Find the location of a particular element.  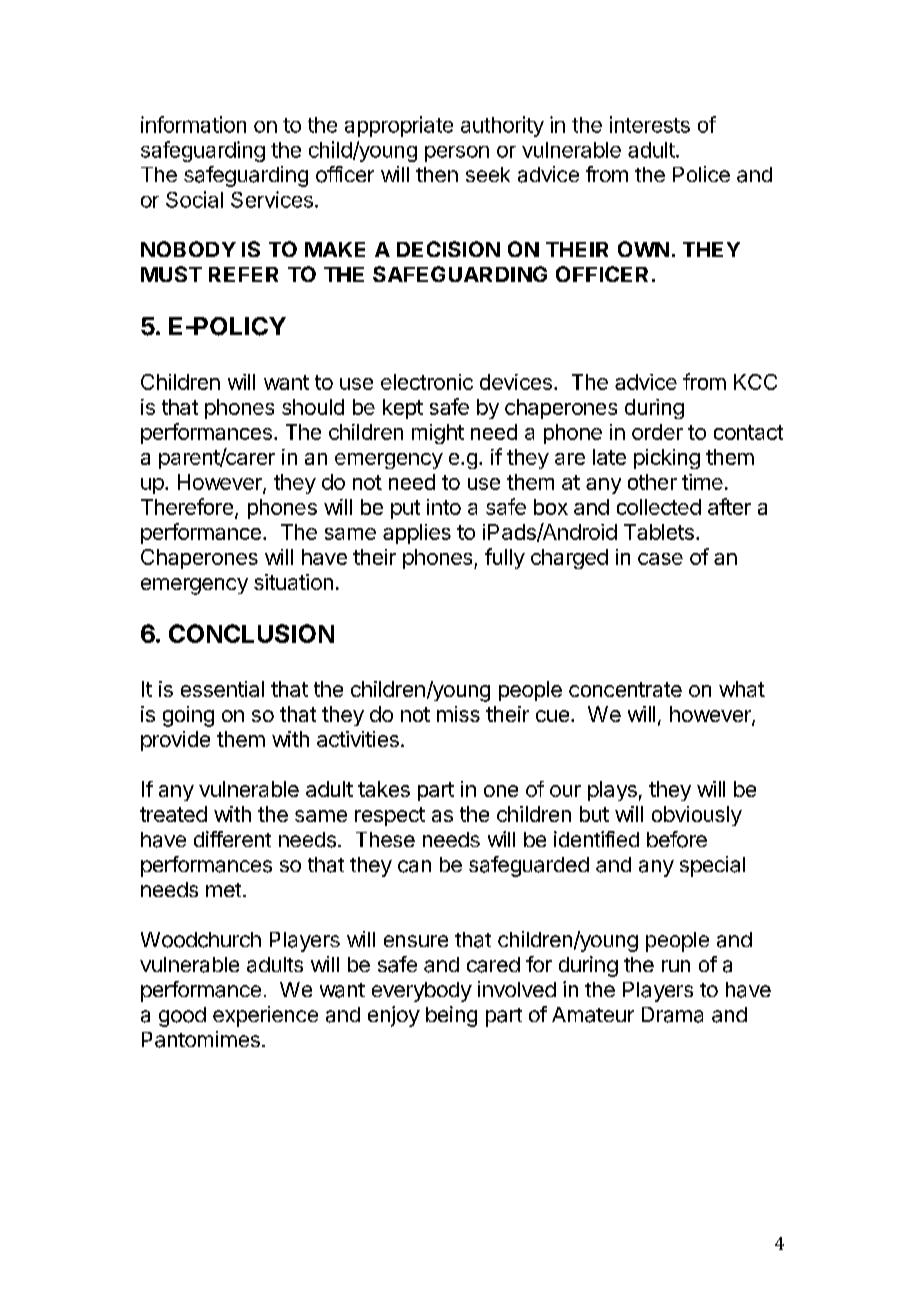

fully is located at coordinates (505, 558).
